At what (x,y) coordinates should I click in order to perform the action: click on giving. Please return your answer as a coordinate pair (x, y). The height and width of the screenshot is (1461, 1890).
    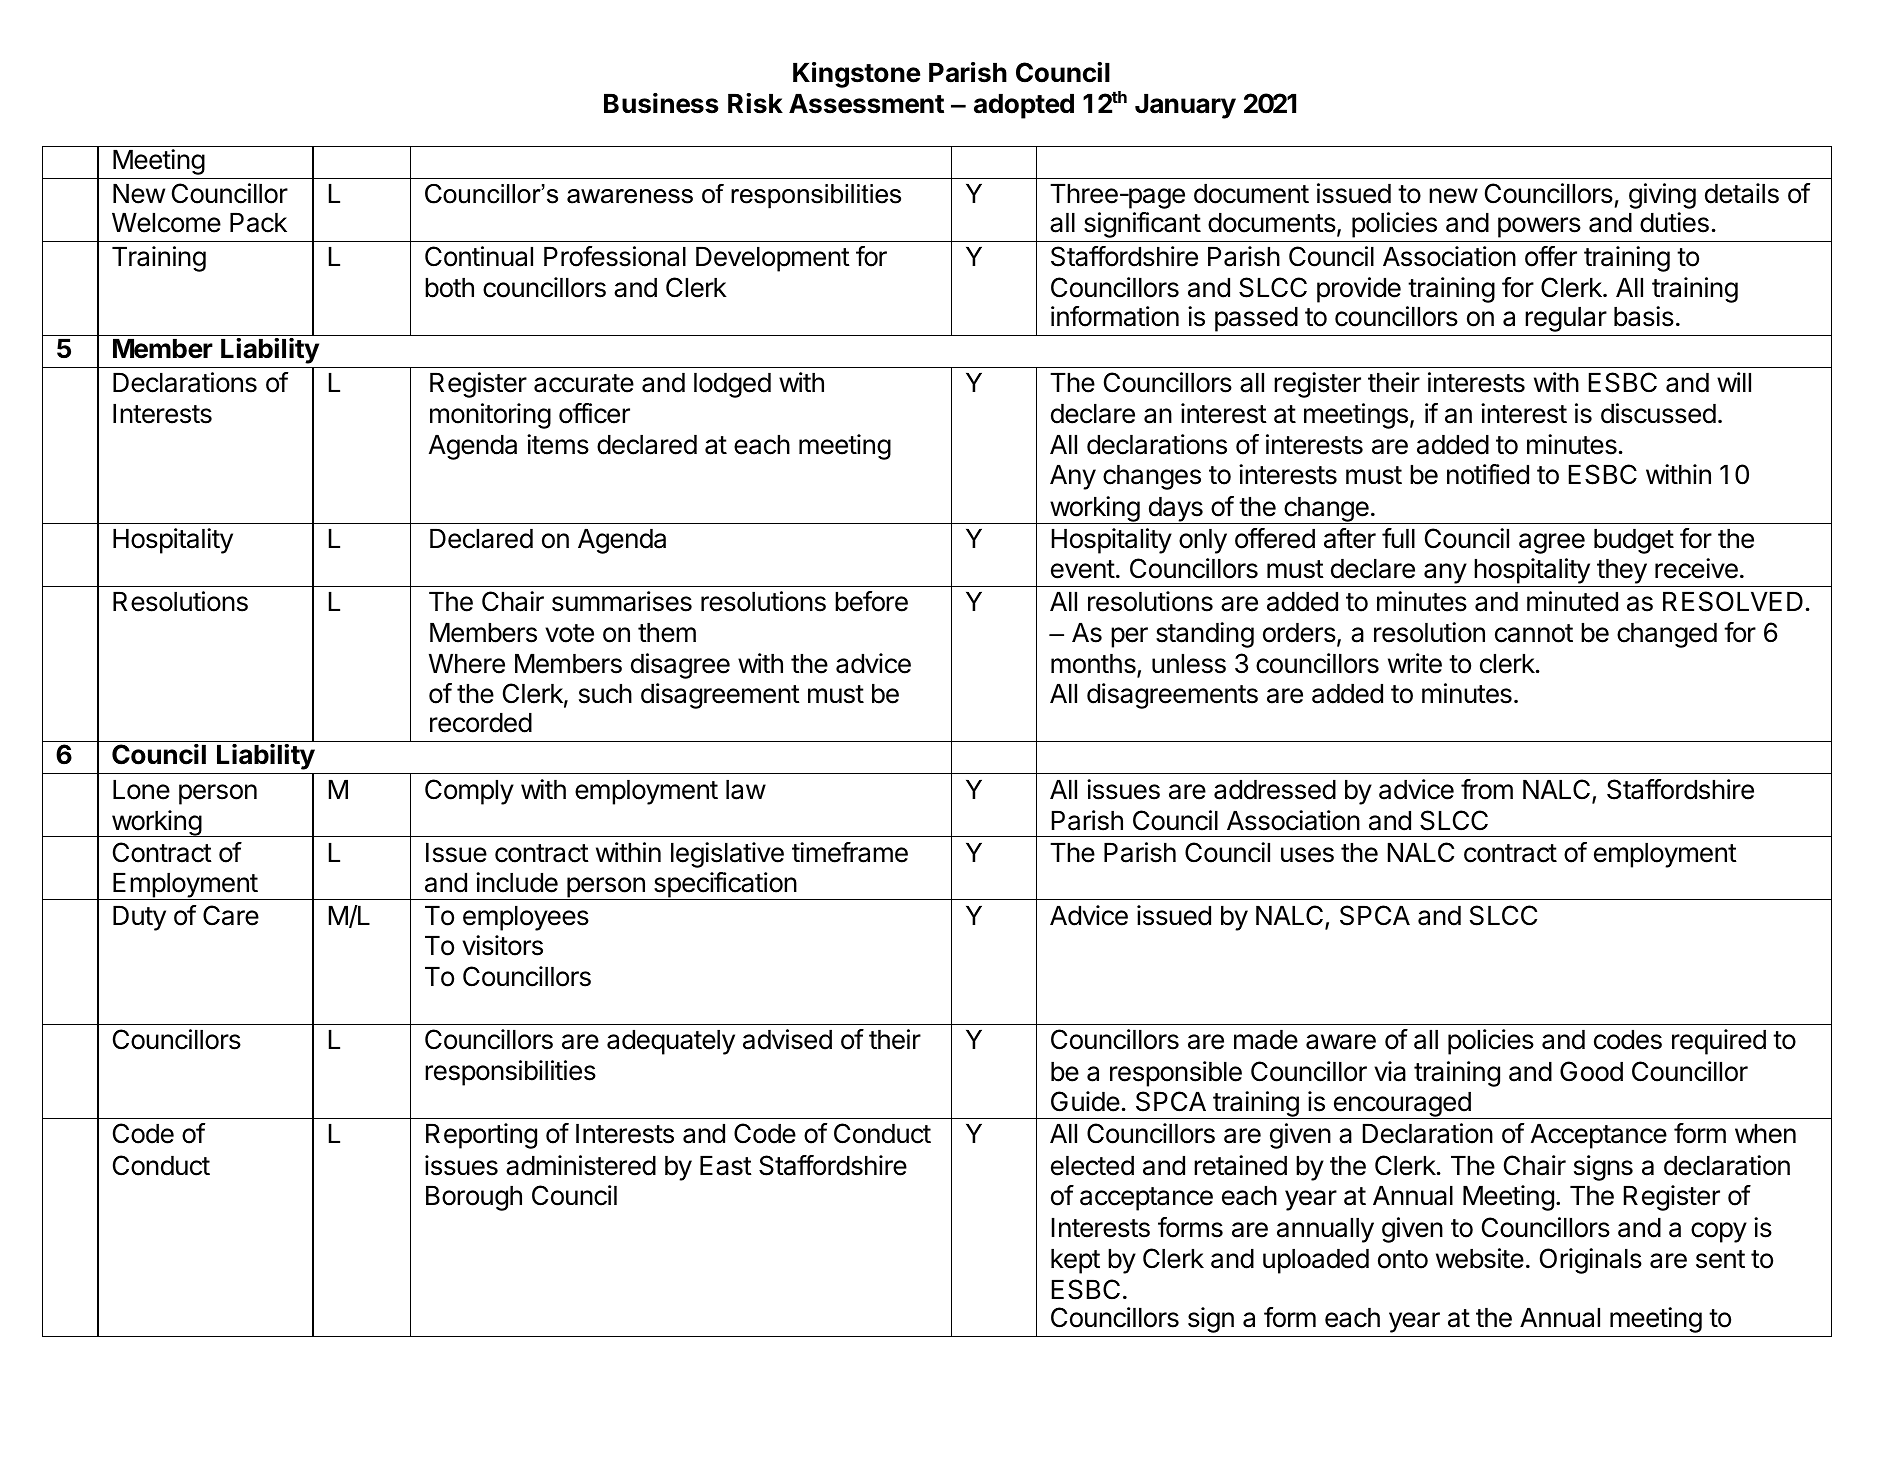
    Looking at the image, I should click on (1662, 196).
